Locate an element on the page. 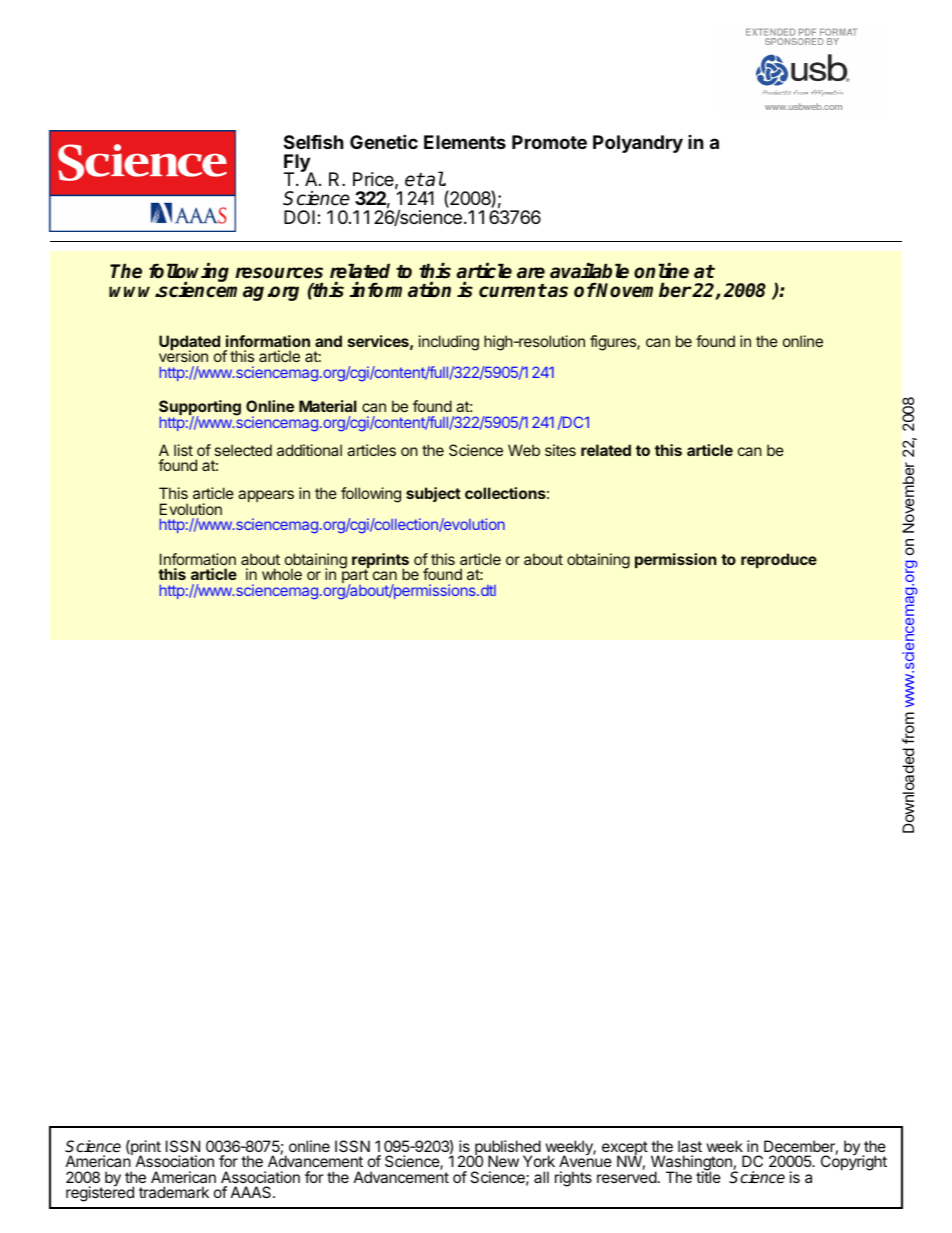  last is located at coordinates (690, 1146).
